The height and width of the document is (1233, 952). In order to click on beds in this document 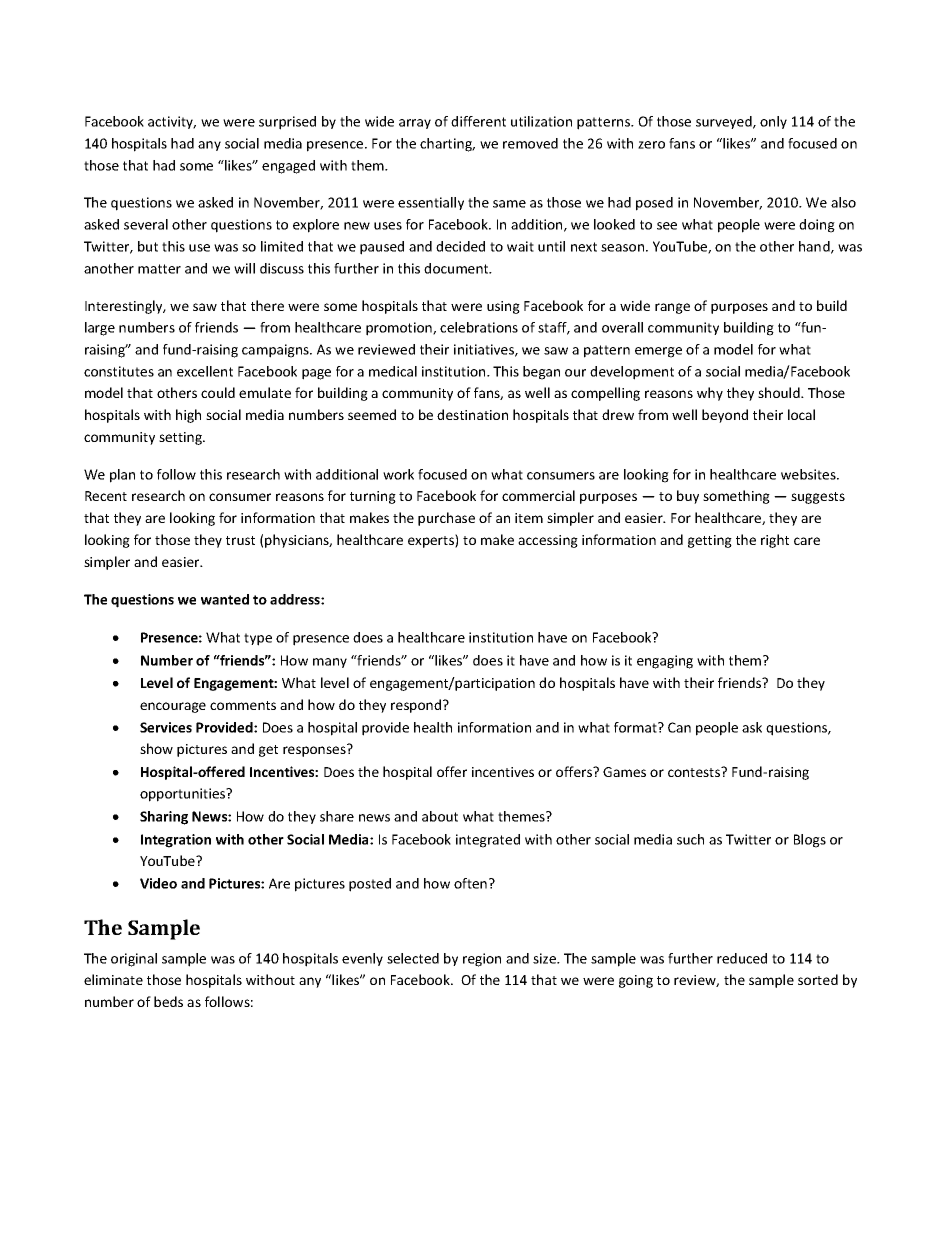, I will do `click(168, 1001)`.
